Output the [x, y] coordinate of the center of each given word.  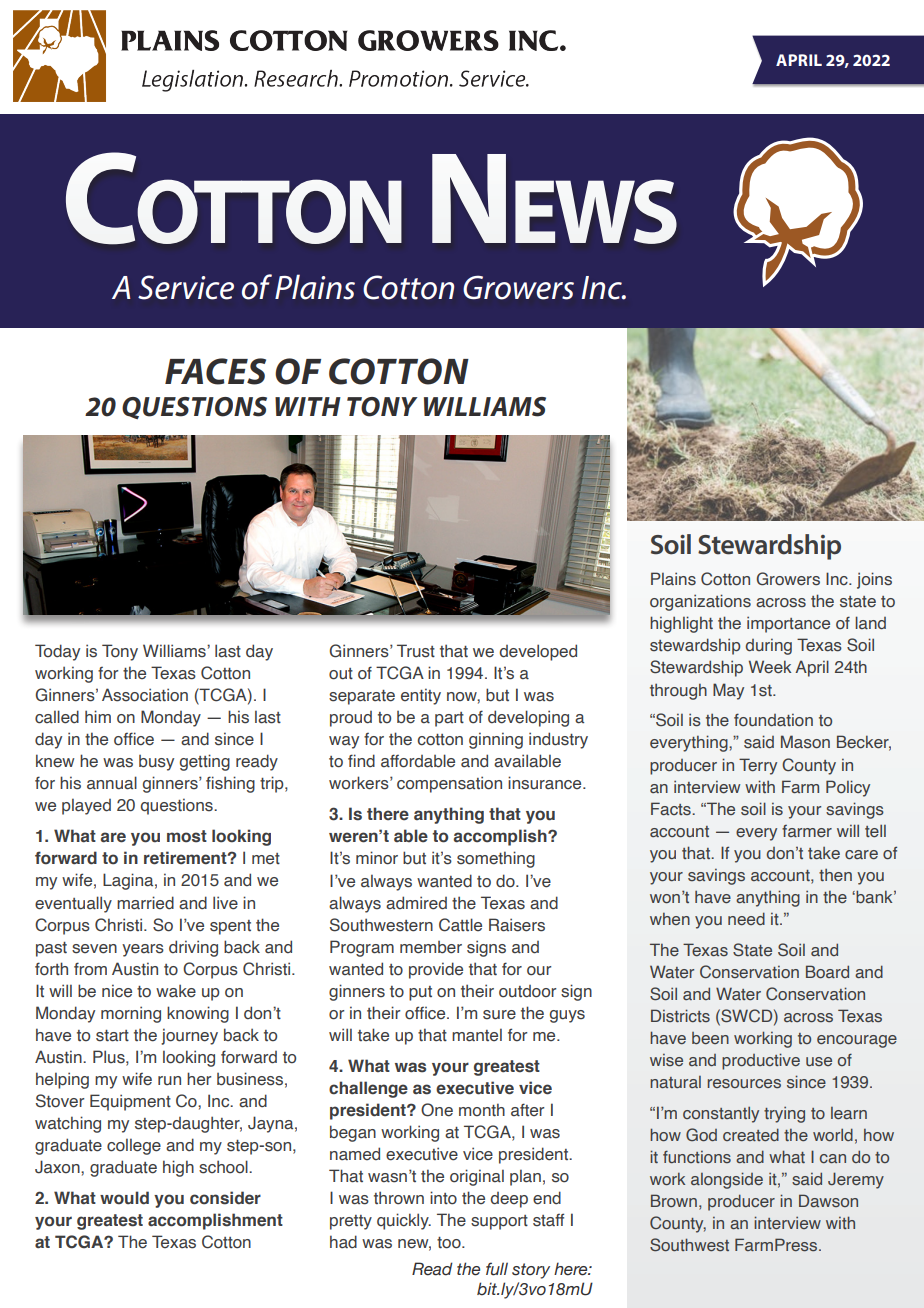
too [450, 1243]
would [124, 1198]
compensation [449, 784]
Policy [848, 788]
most [187, 836]
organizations [700, 602]
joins [874, 580]
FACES [215, 371]
